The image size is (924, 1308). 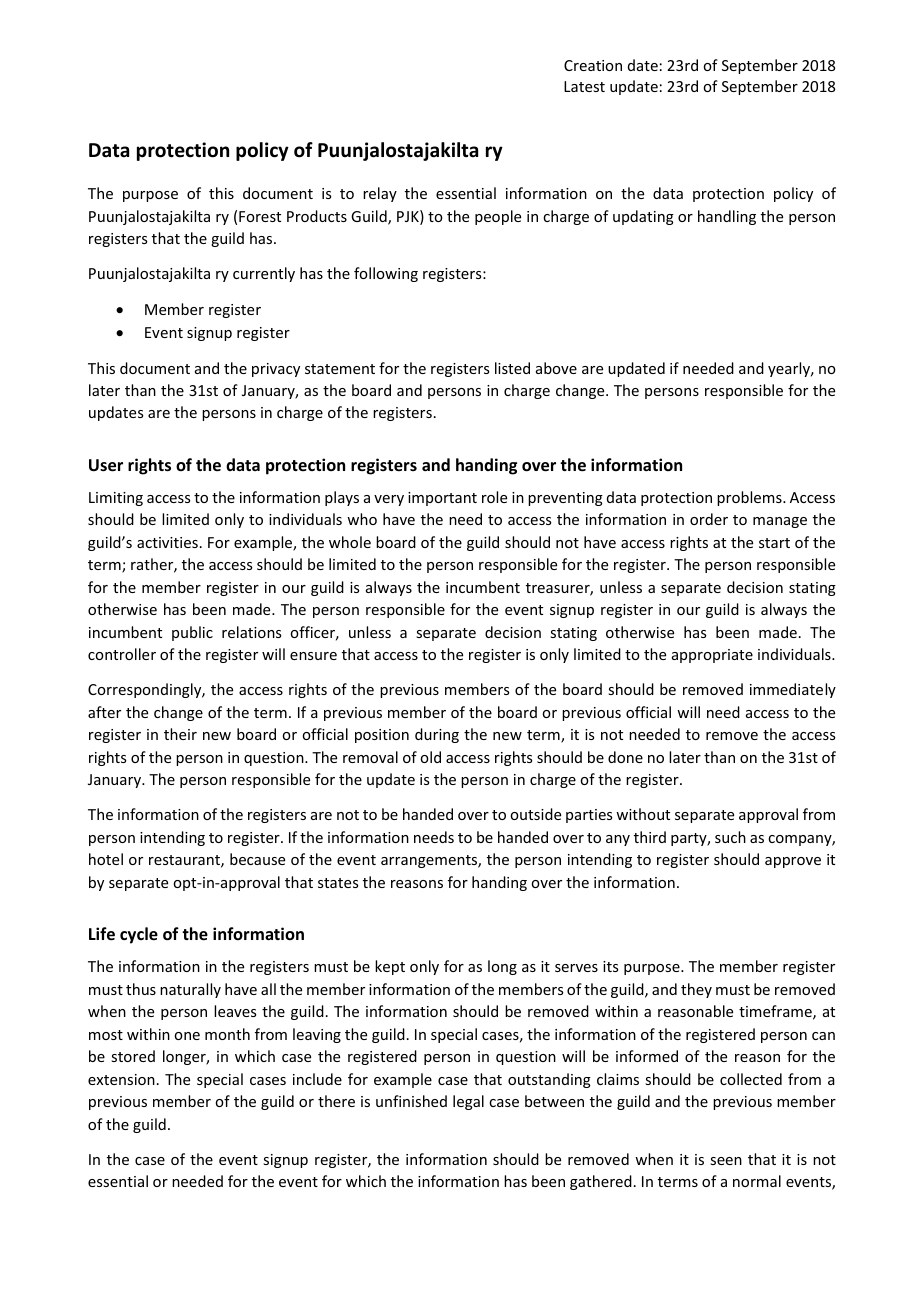 What do you see at coordinates (260, 216) in the document?
I see `Forest` at bounding box center [260, 216].
